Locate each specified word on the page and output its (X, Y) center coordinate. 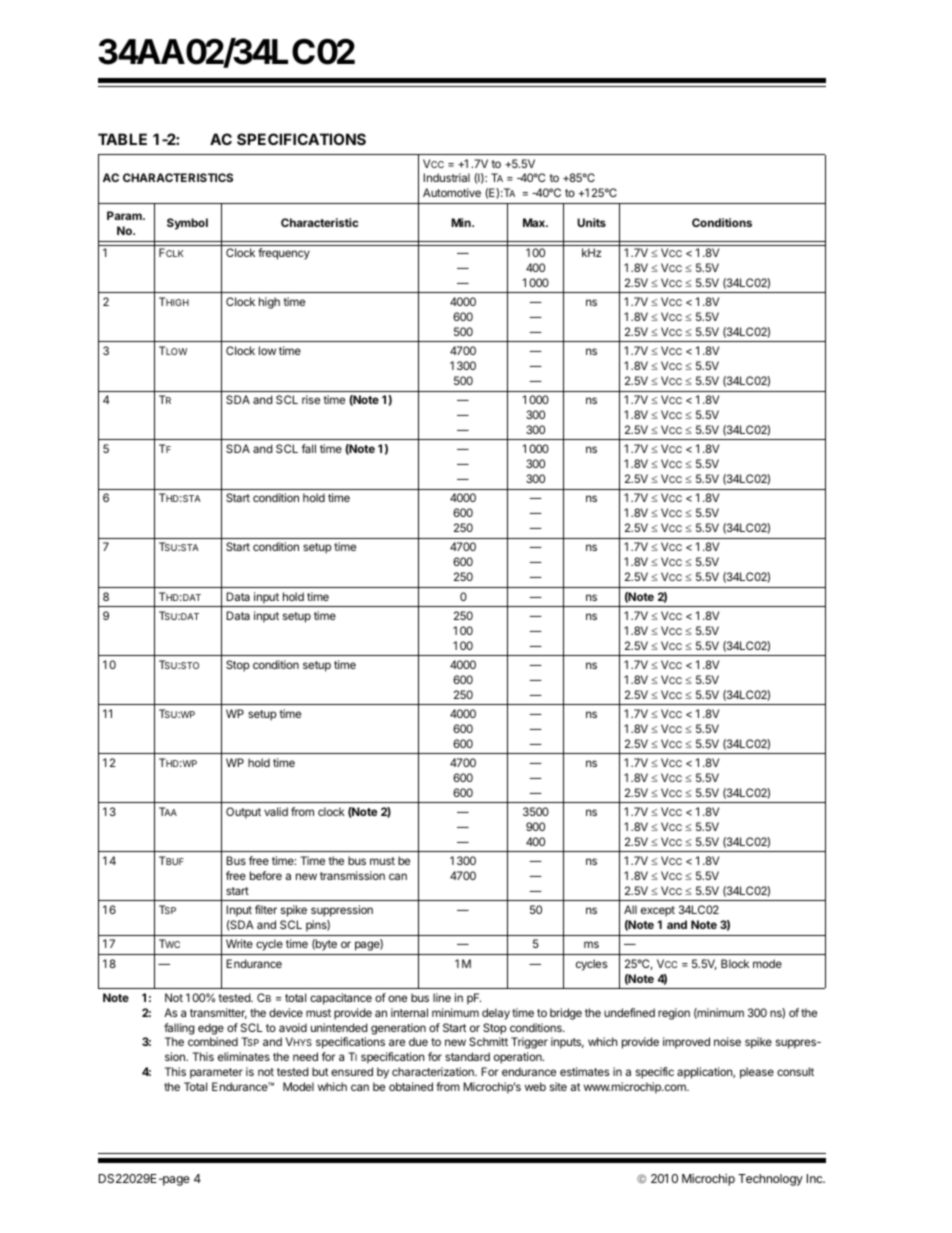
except (658, 911)
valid (276, 811)
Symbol (187, 224)
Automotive (452, 192)
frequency (284, 254)
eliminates (244, 1056)
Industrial (446, 177)
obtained (411, 1086)
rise (311, 399)
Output (243, 813)
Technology (770, 1180)
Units (591, 222)
